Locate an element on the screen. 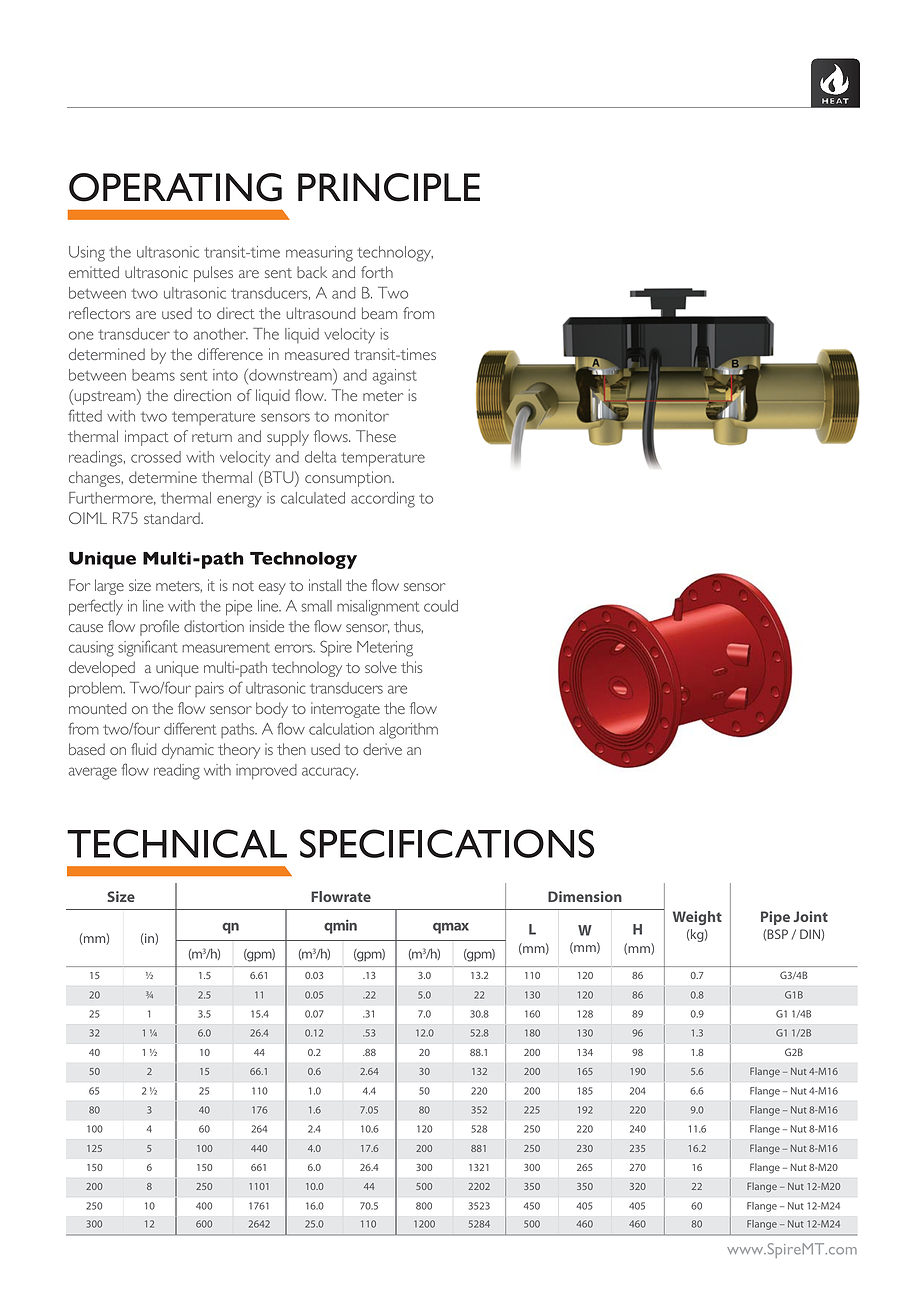 This screenshot has width=924, height=1308. large is located at coordinates (109, 587).
